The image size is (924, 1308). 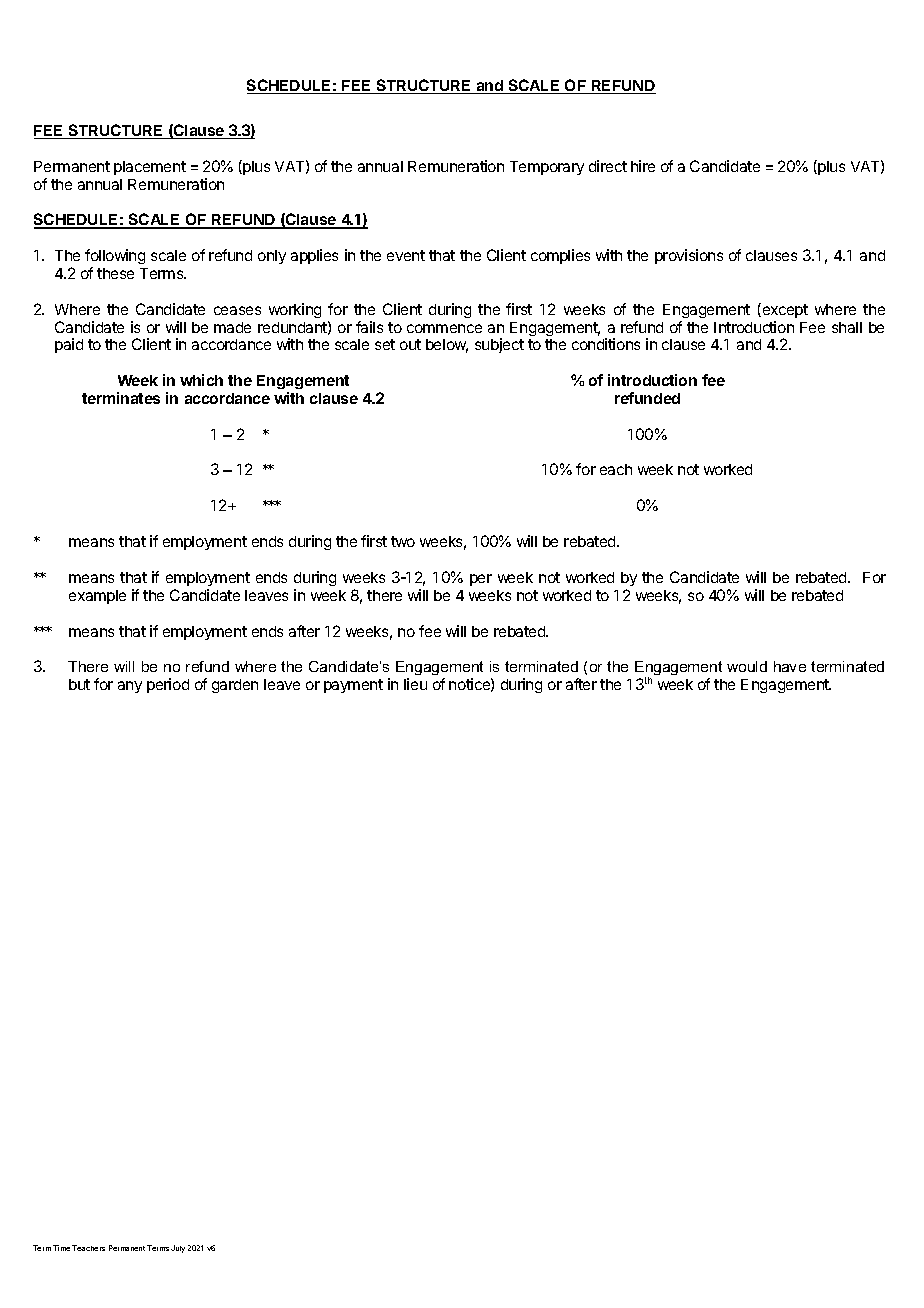 What do you see at coordinates (415, 684) in the screenshot?
I see `lieu` at bounding box center [415, 684].
